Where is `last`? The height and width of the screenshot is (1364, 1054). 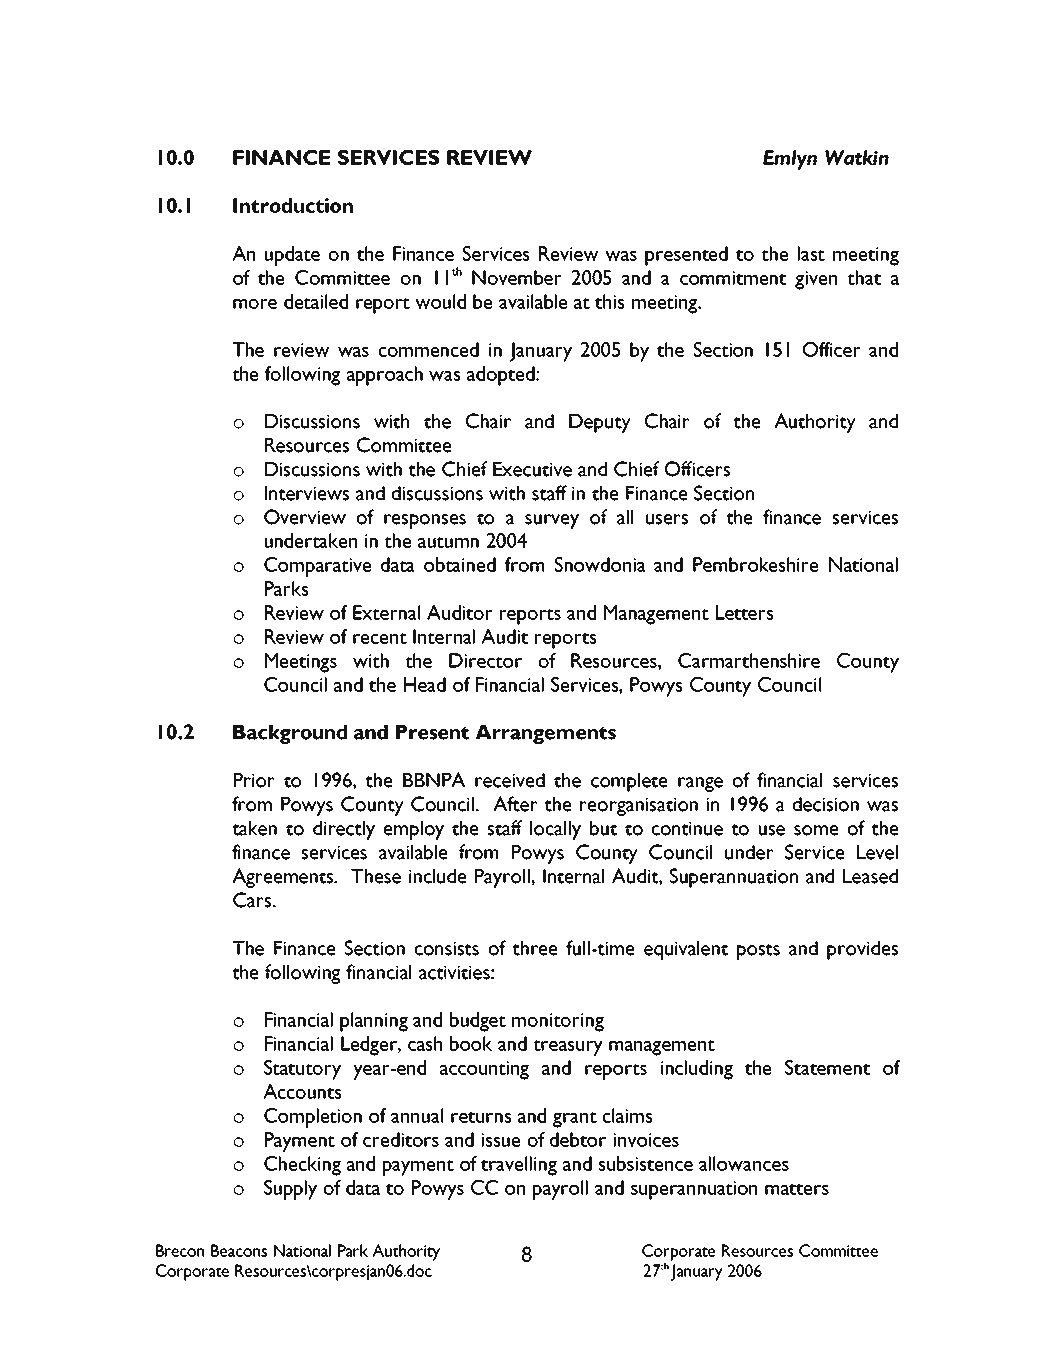 last is located at coordinates (811, 253).
